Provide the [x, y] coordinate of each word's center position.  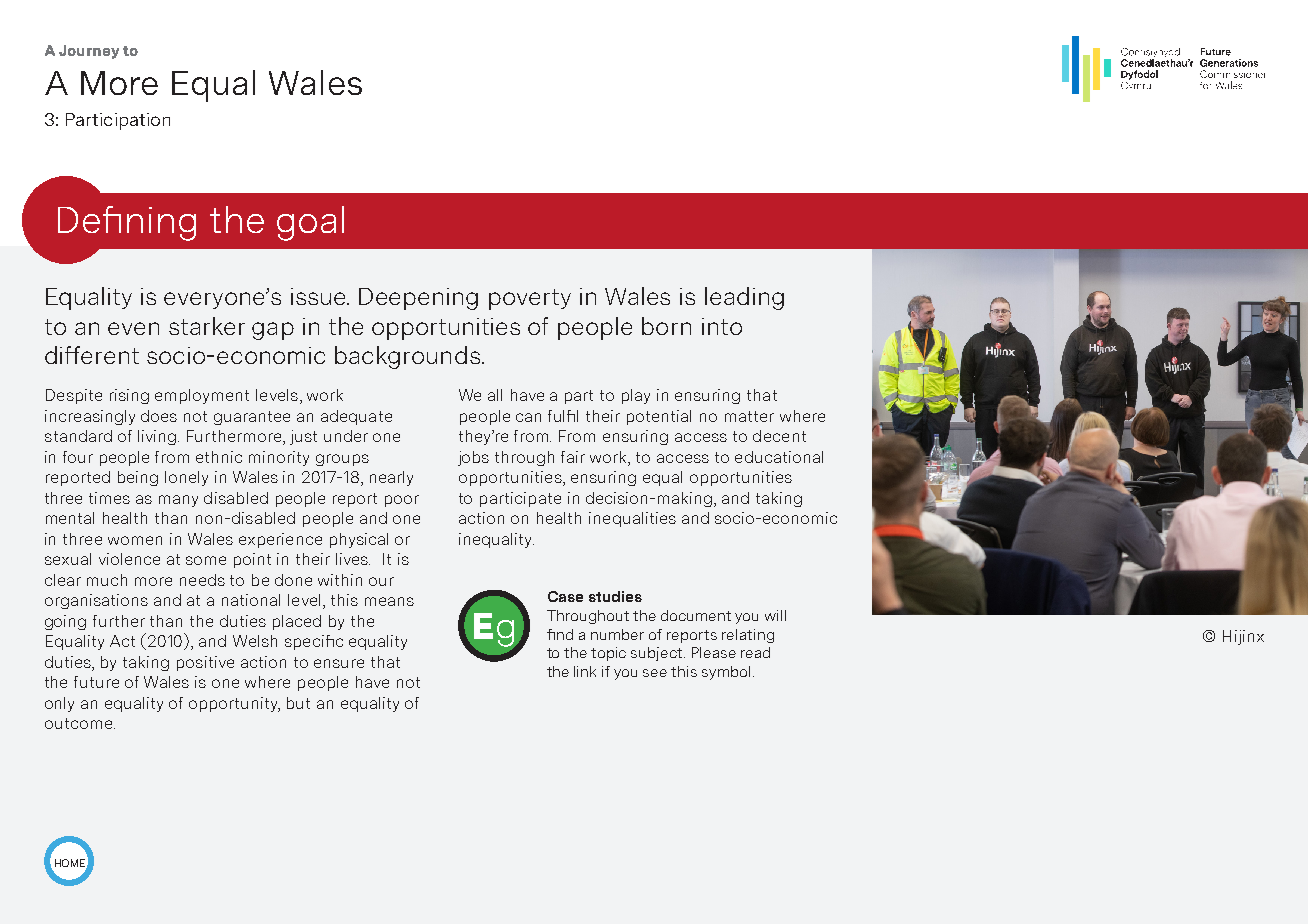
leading [744, 298]
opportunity [234, 704]
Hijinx [1243, 637]
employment [202, 396]
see [655, 673]
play [636, 396]
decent [779, 436]
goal [310, 223]
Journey [89, 52]
